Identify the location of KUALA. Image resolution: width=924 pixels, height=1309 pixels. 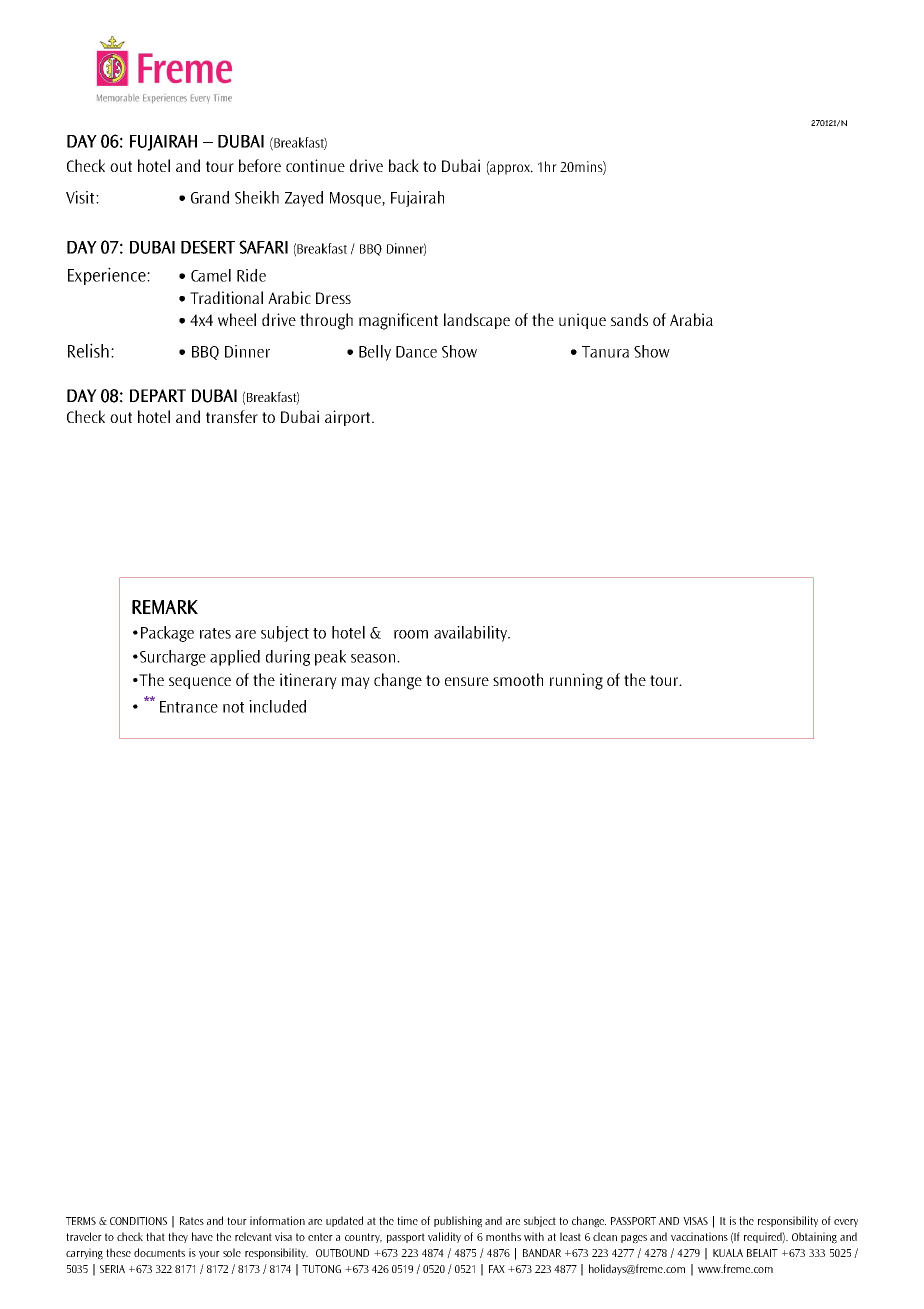
(728, 1253).
